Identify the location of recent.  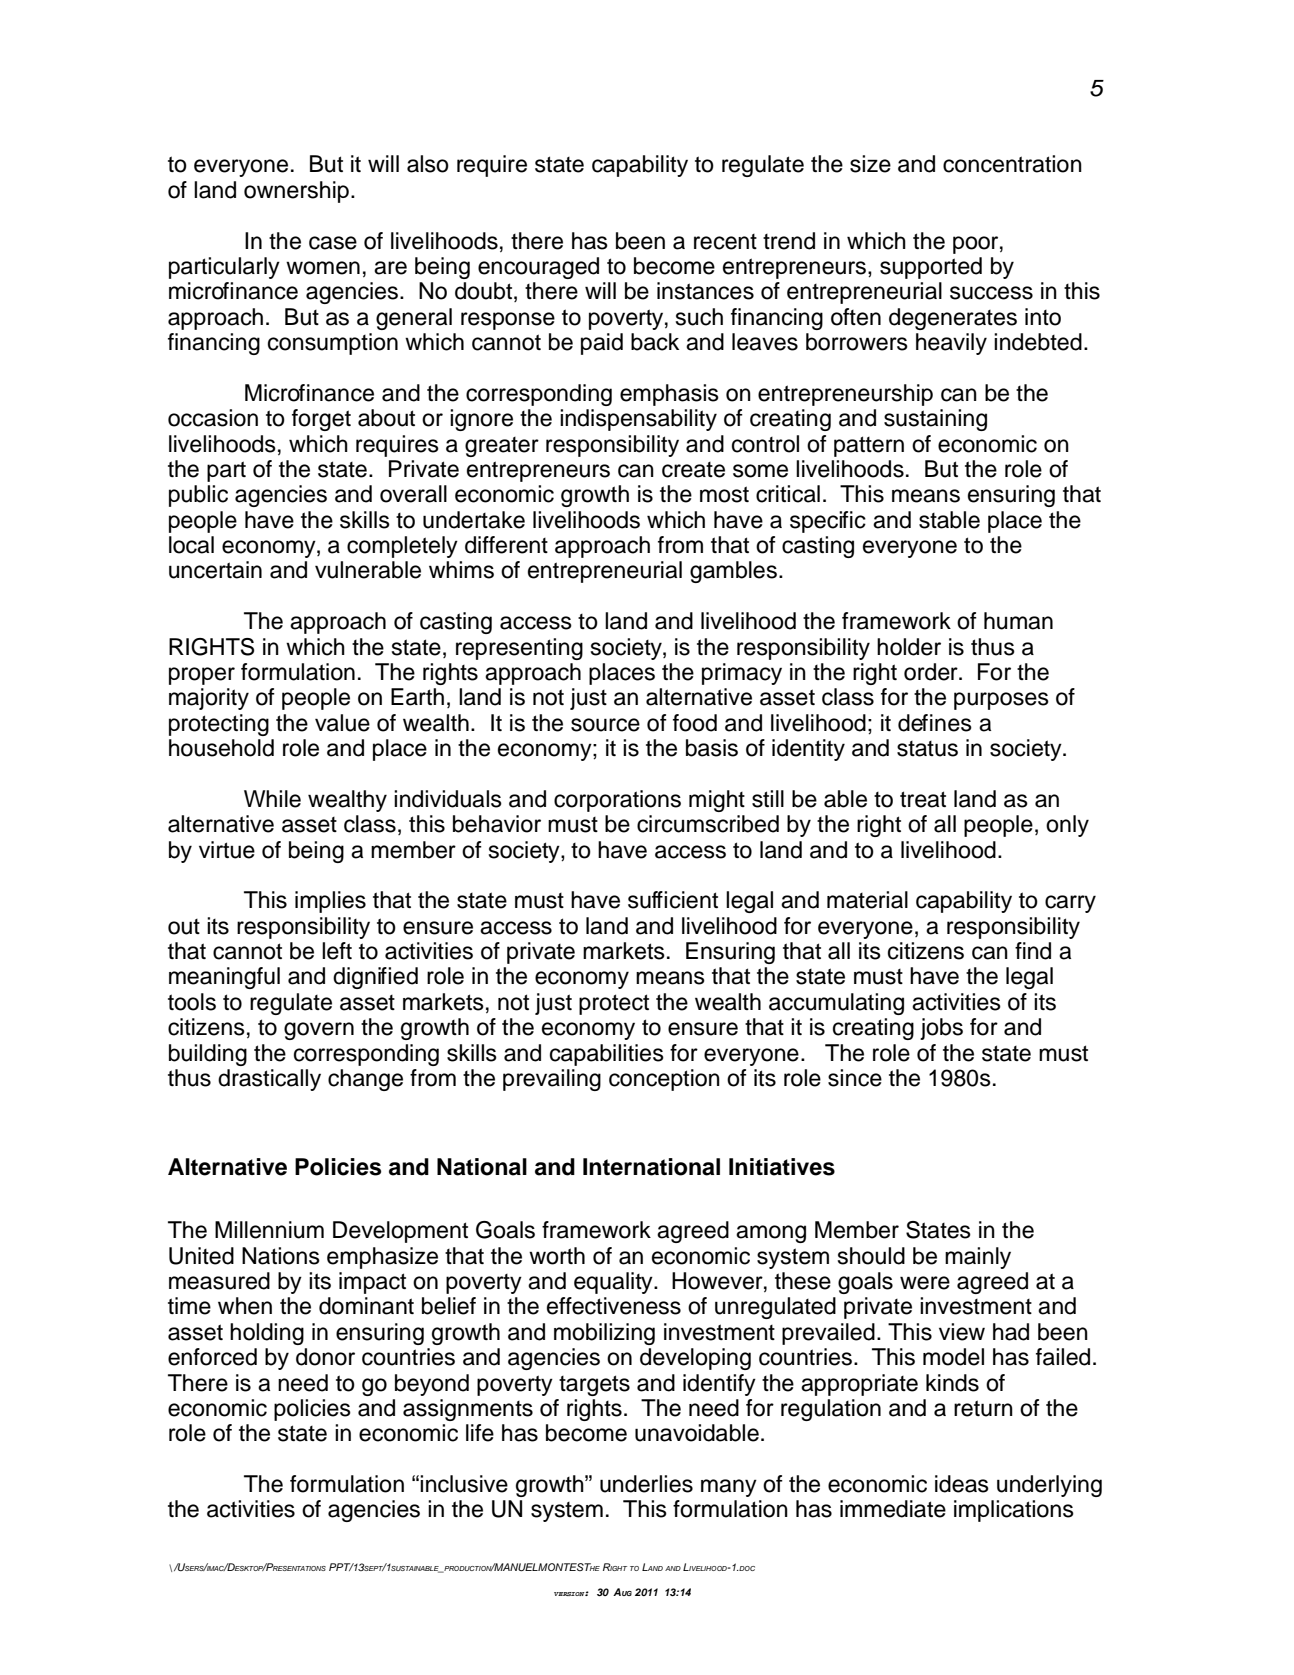
(725, 242).
